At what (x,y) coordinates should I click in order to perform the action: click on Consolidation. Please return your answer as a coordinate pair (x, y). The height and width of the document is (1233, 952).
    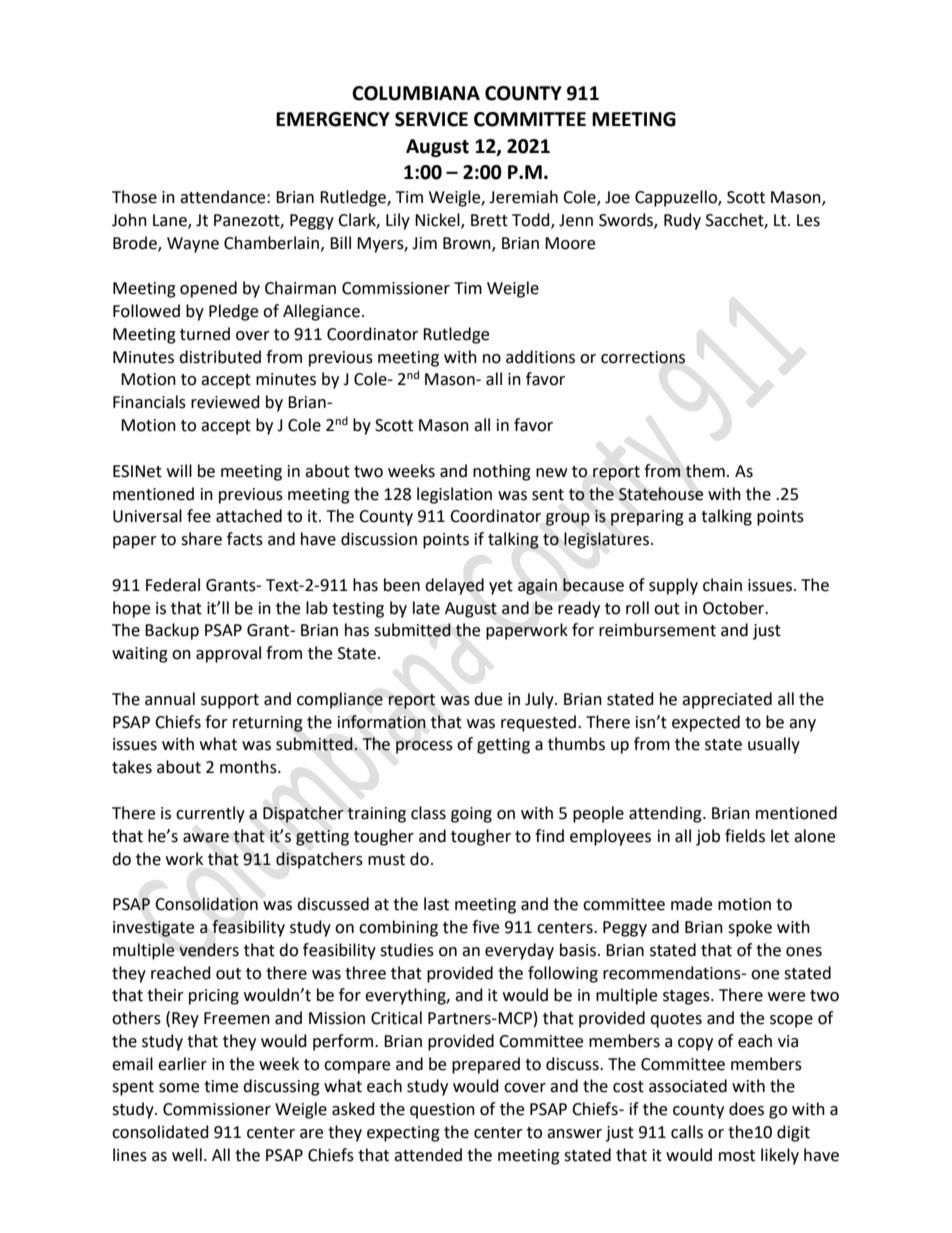
    Looking at the image, I should click on (206, 904).
